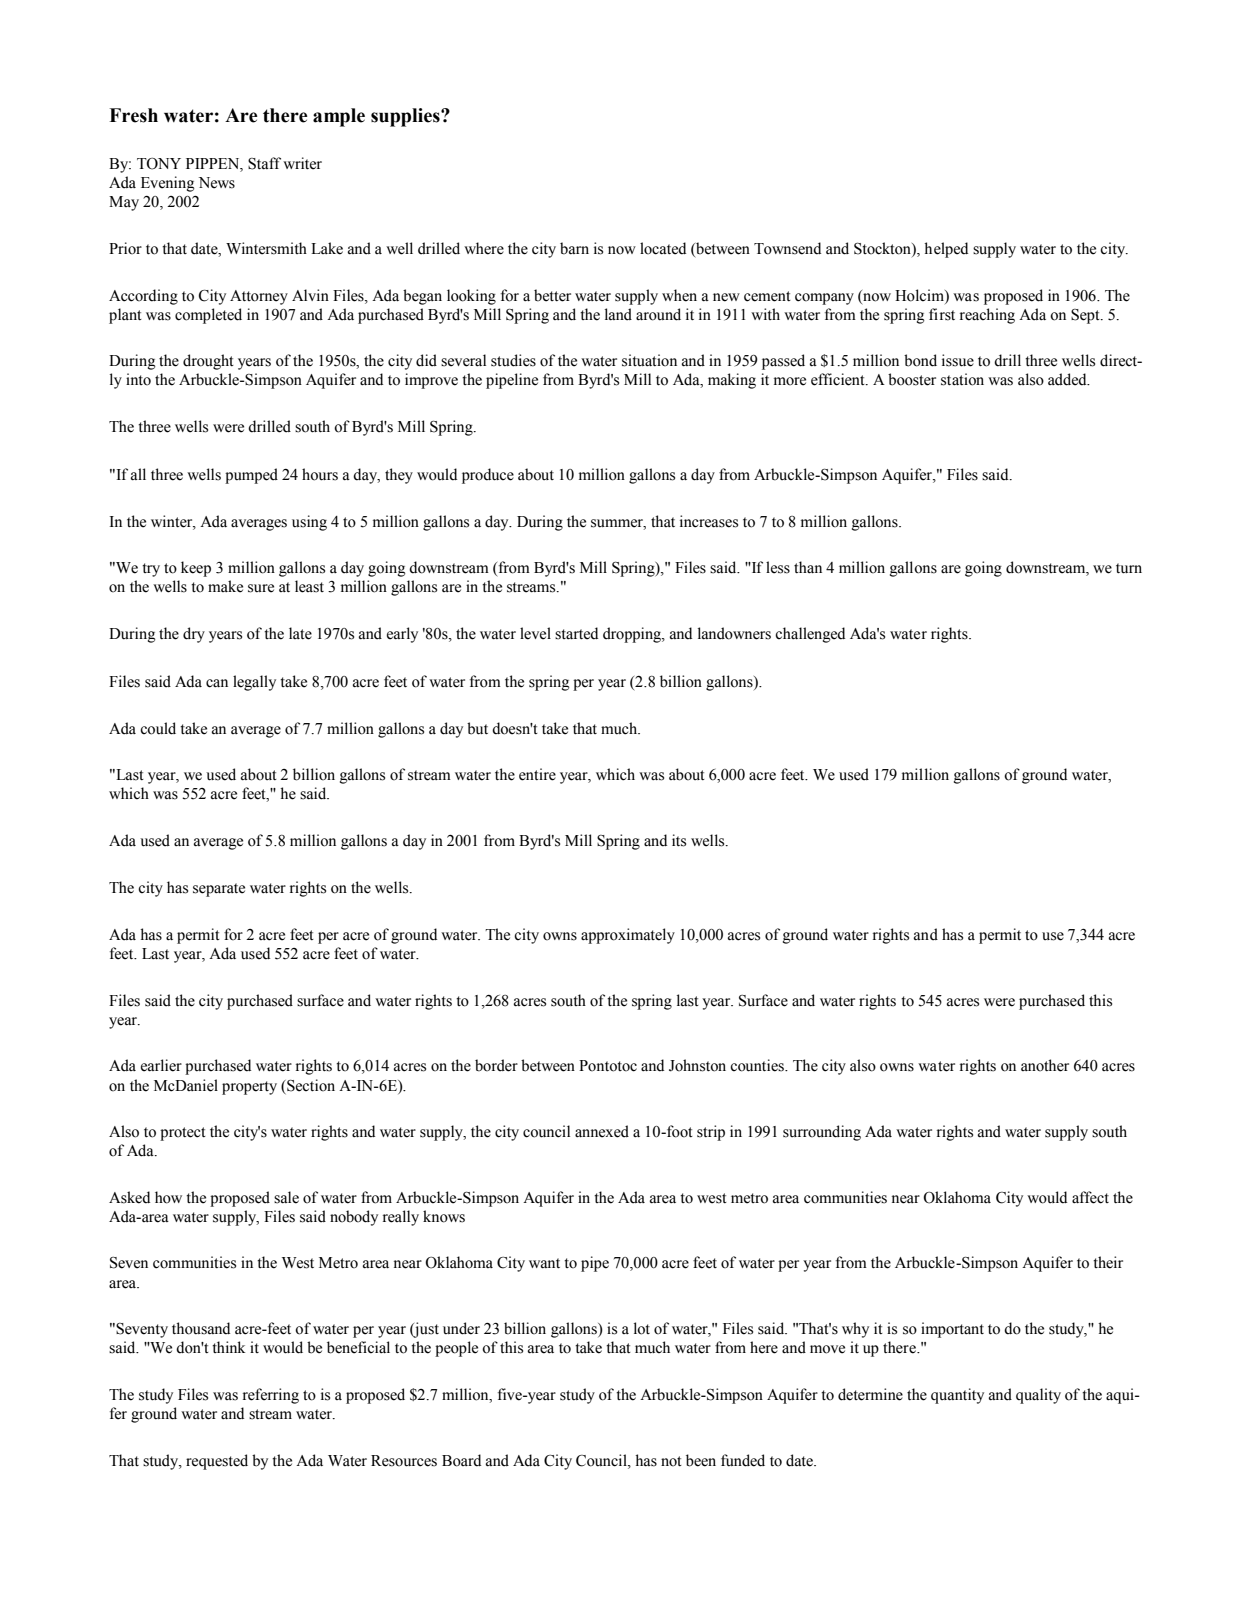  What do you see at coordinates (649, 360) in the screenshot?
I see `situation` at bounding box center [649, 360].
